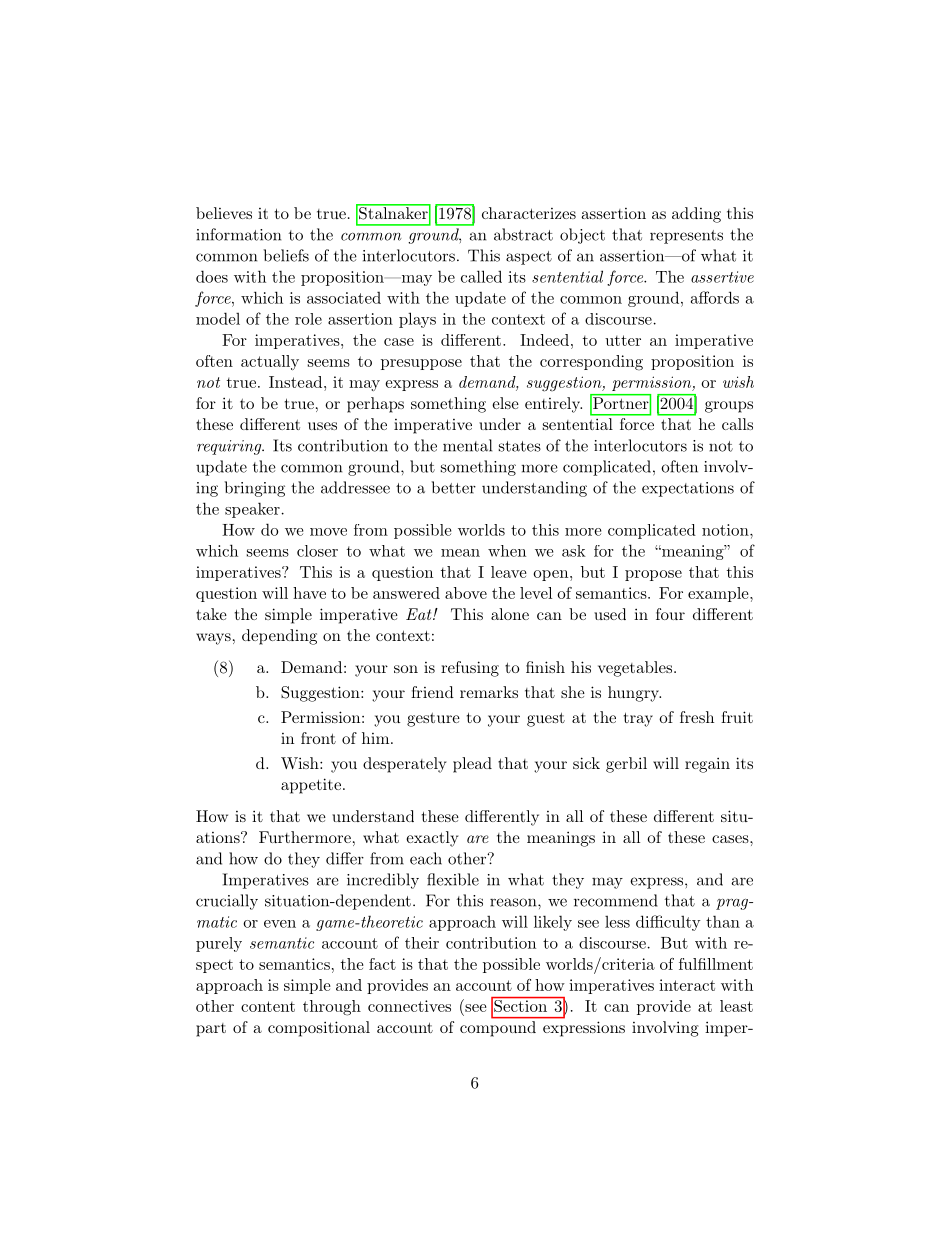 The width and height of the image is (952, 1233). Describe the element at coordinates (653, 575) in the image. I see `propose` at that location.
